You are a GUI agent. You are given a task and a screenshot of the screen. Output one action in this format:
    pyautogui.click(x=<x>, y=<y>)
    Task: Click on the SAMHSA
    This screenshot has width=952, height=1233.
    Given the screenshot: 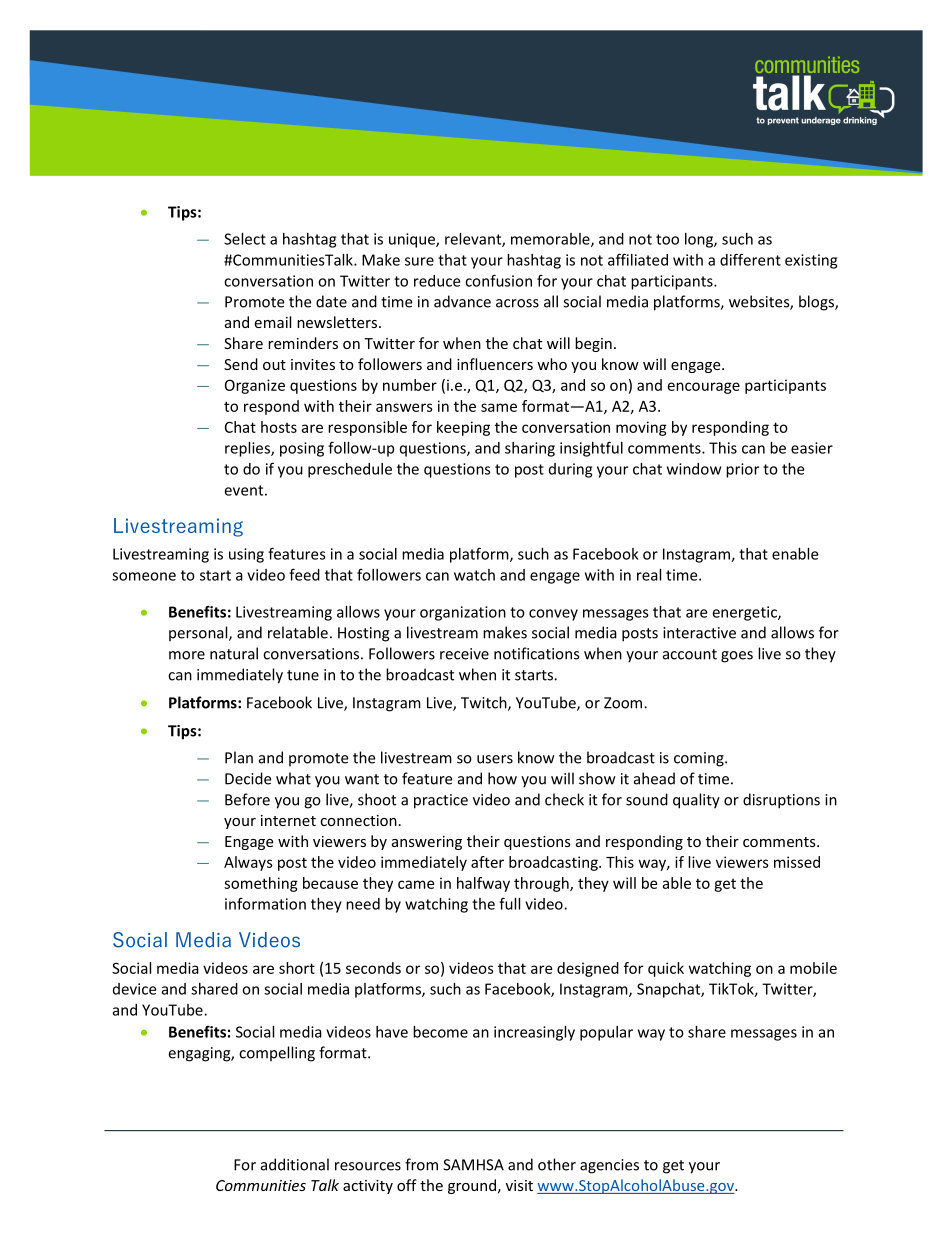 What is the action you would take?
    pyautogui.click(x=473, y=1165)
